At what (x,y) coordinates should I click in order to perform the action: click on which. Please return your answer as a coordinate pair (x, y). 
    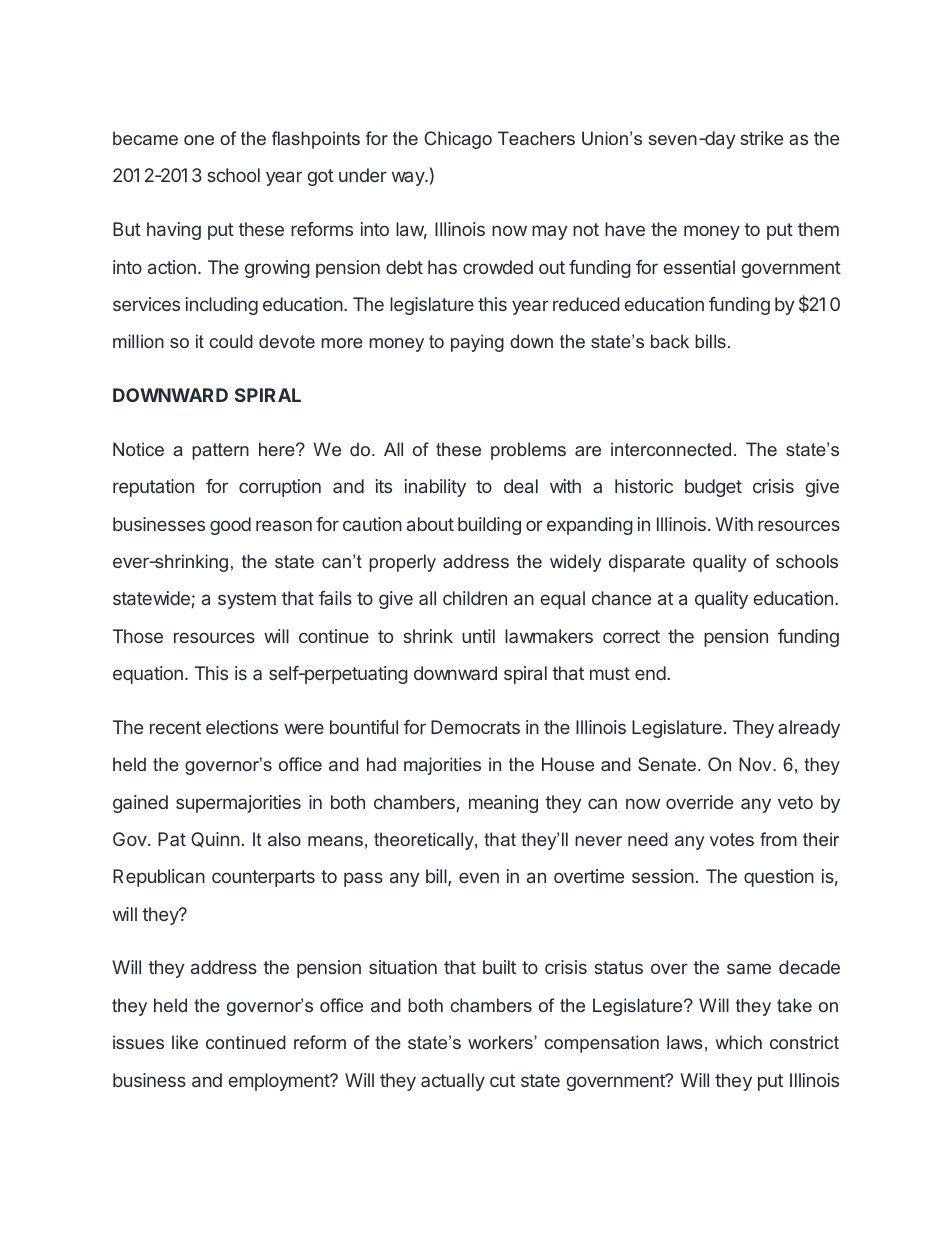
    Looking at the image, I should click on (738, 1042).
